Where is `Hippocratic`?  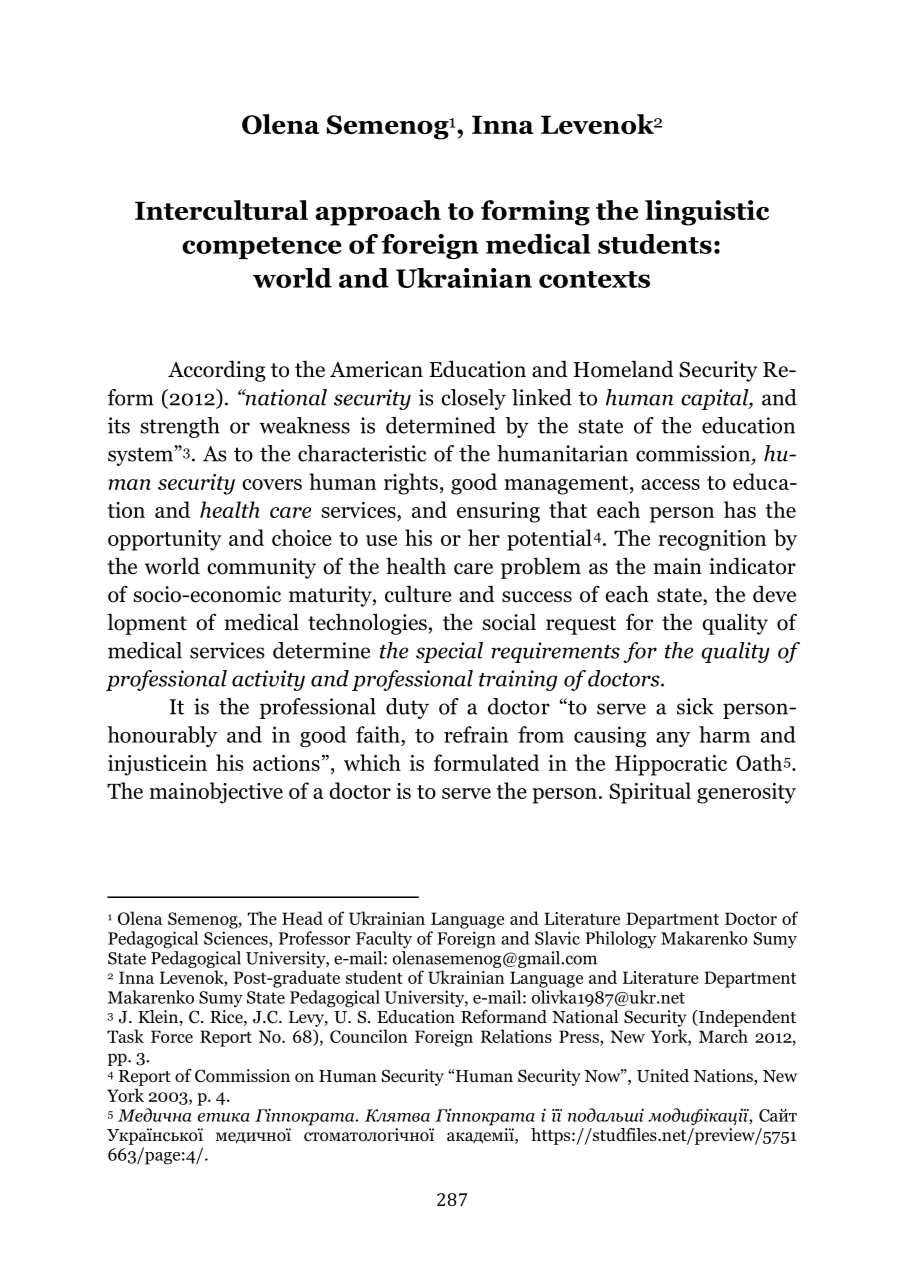 Hippocratic is located at coordinates (671, 765).
